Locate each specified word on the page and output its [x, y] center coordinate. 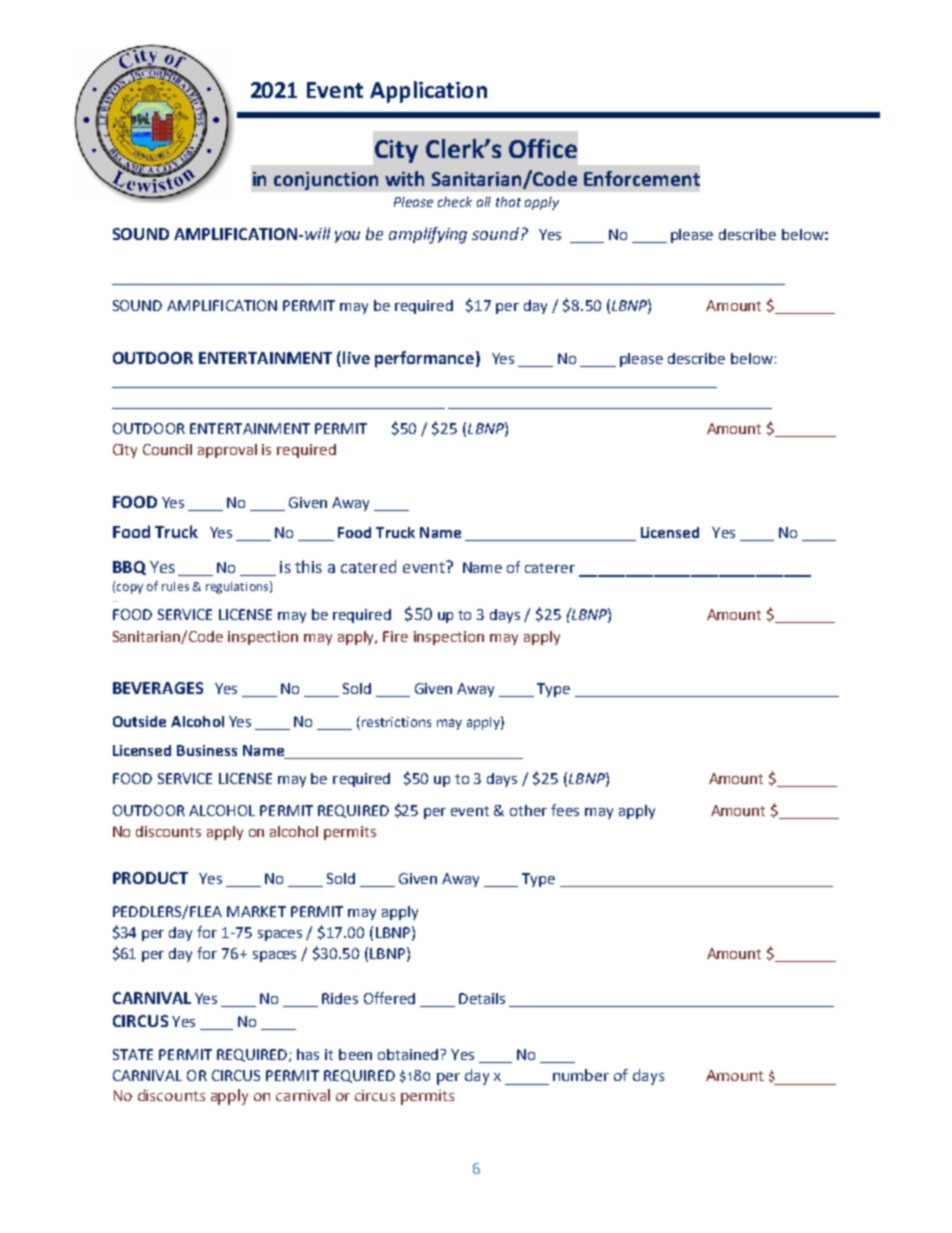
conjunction [326, 181]
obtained [409, 1054]
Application [428, 92]
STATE [133, 1054]
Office [543, 148]
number [581, 1075]
